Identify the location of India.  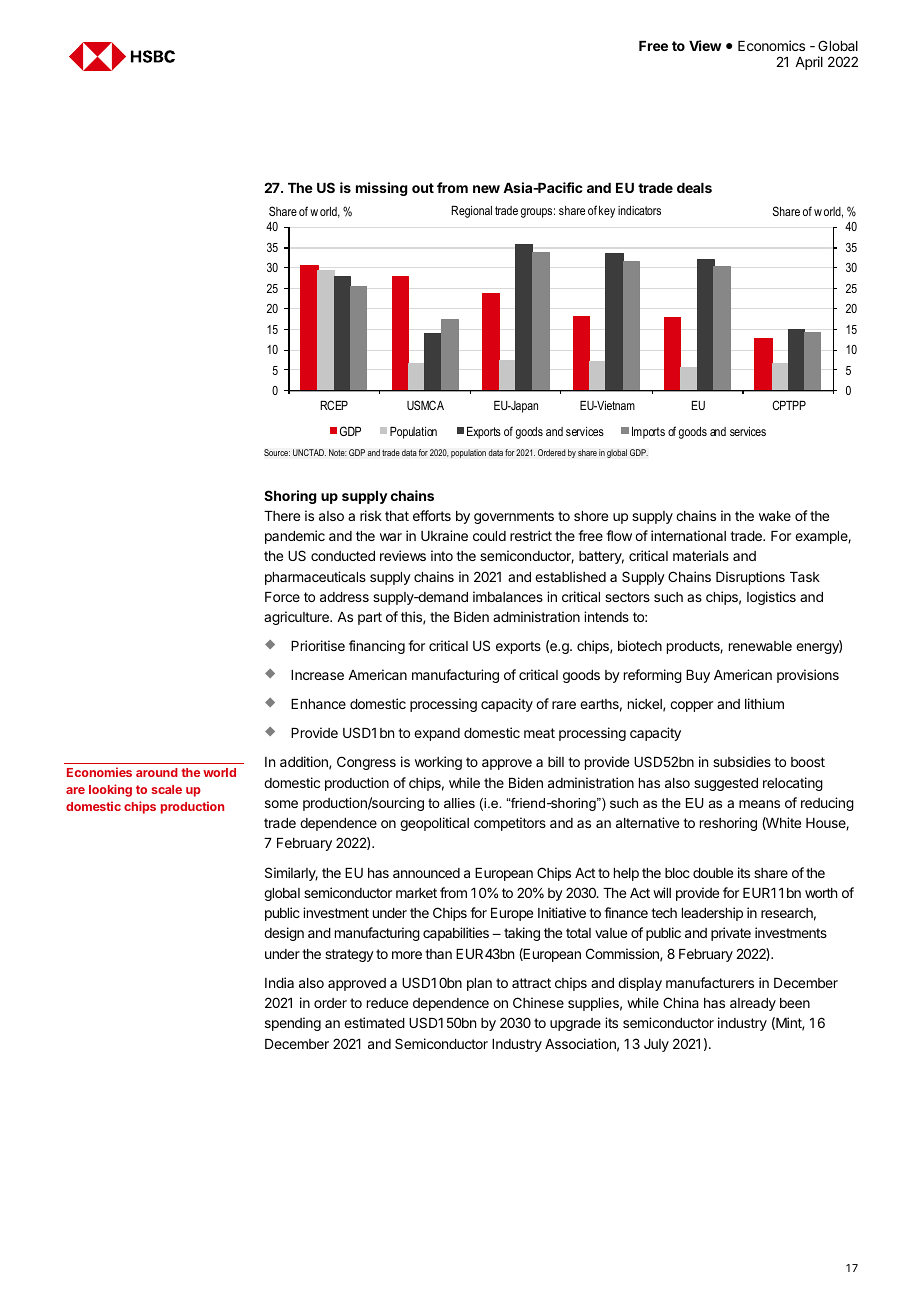
(279, 982).
